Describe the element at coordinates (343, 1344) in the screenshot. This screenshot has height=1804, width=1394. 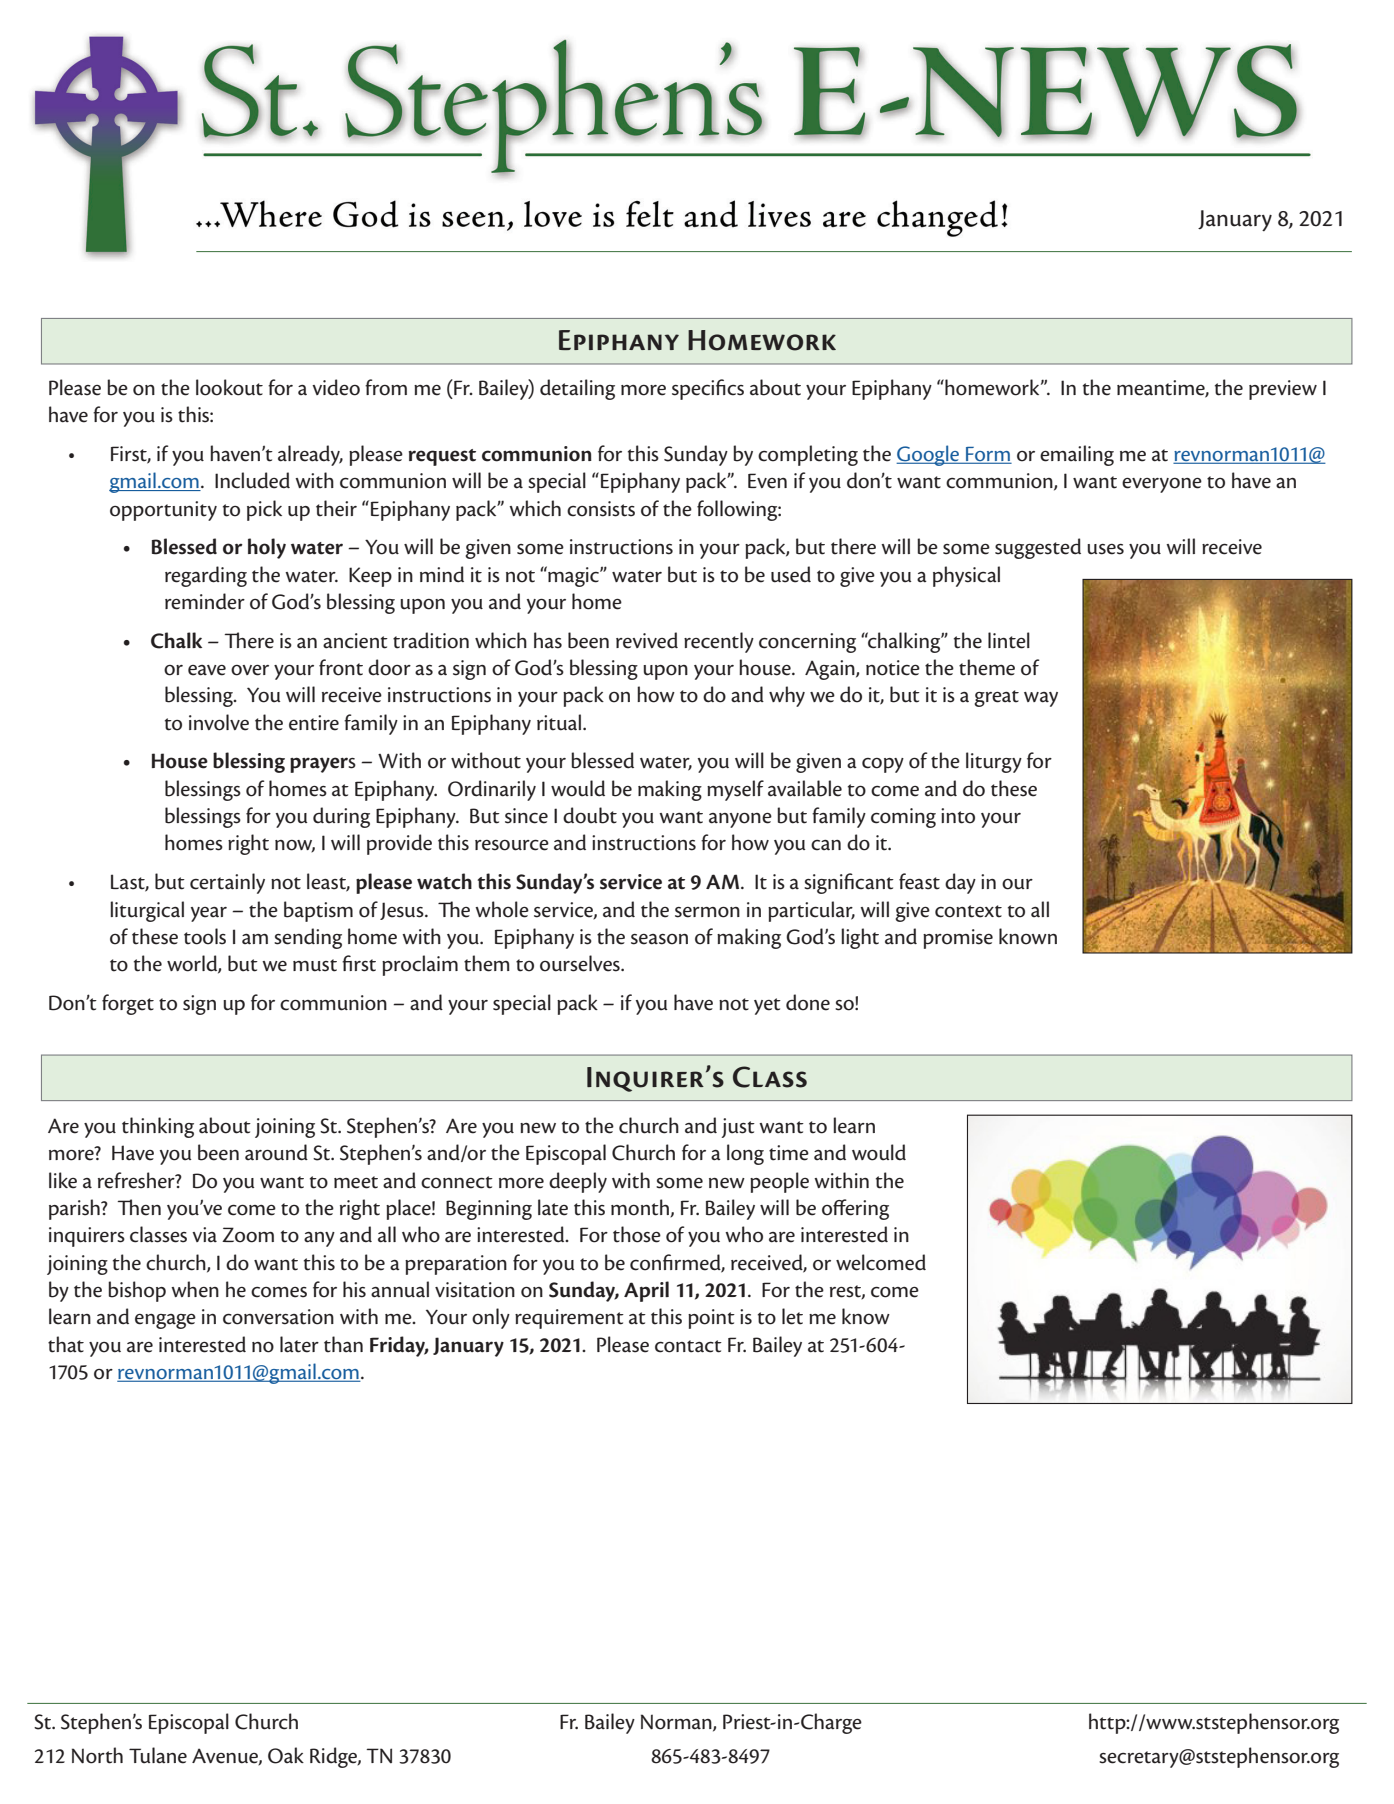
I see `than` at that location.
